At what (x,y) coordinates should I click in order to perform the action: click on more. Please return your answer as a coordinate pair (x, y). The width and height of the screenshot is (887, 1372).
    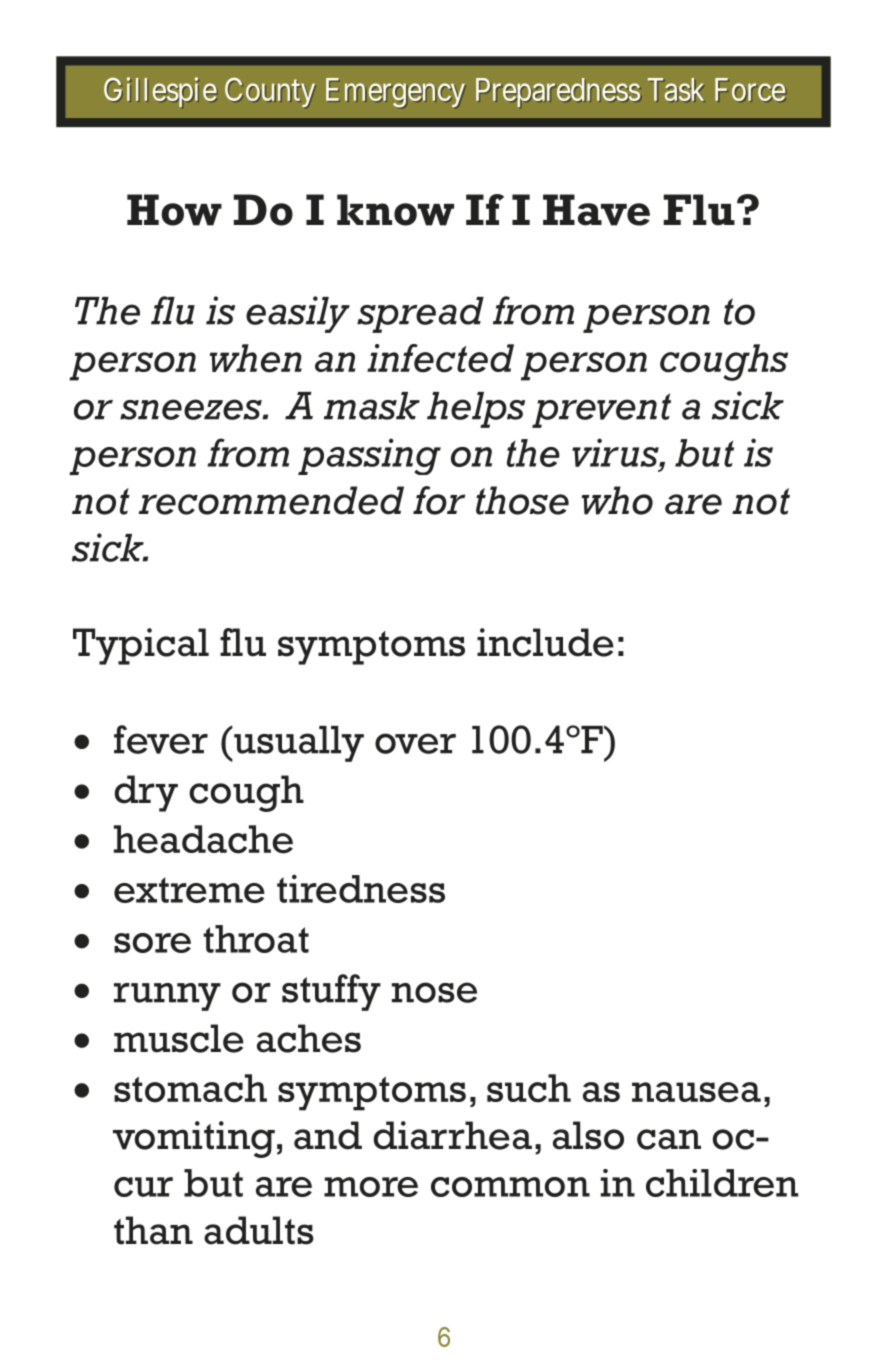
    Looking at the image, I should click on (371, 1187).
